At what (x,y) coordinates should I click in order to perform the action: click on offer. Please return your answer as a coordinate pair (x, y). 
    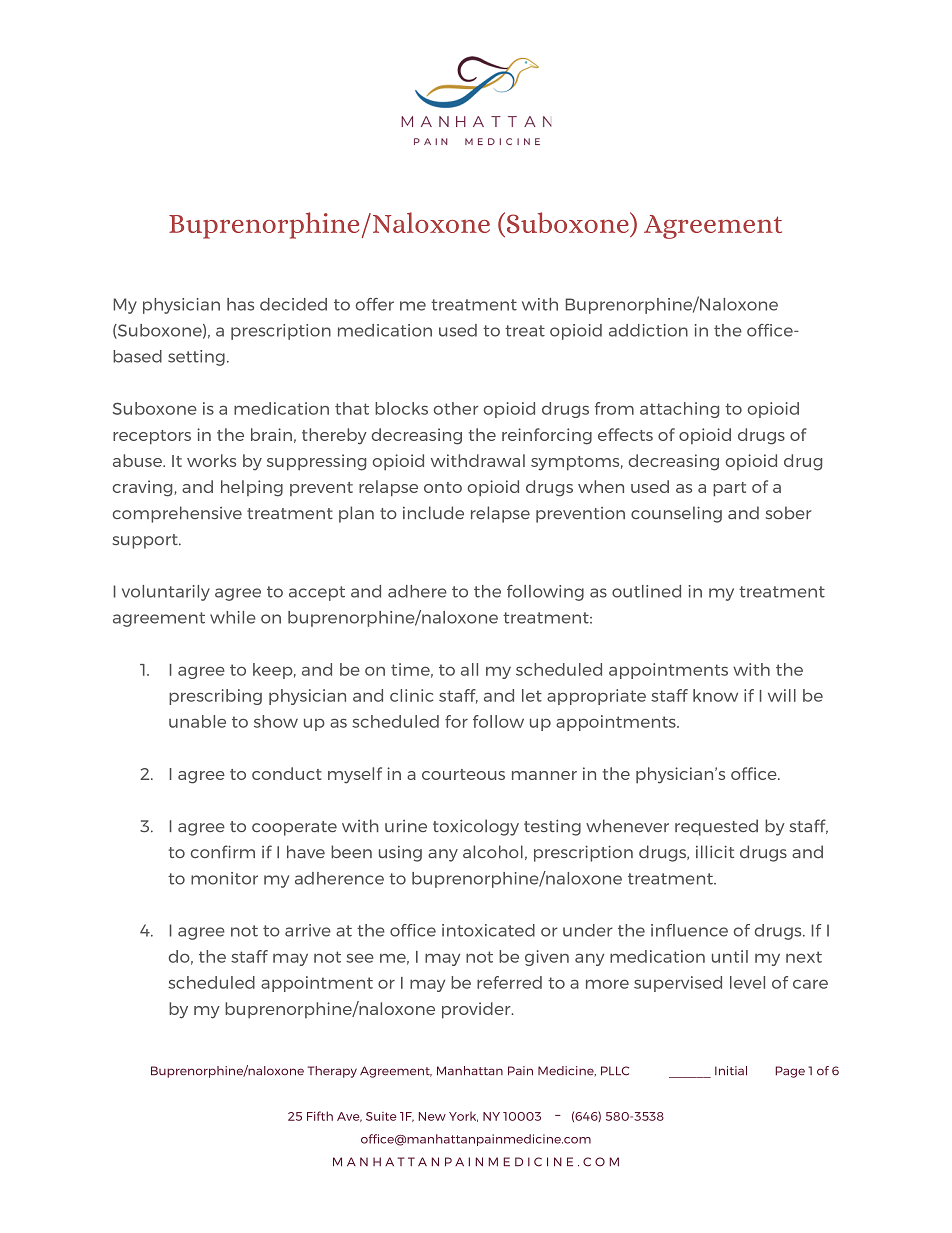
    Looking at the image, I should click on (375, 304).
